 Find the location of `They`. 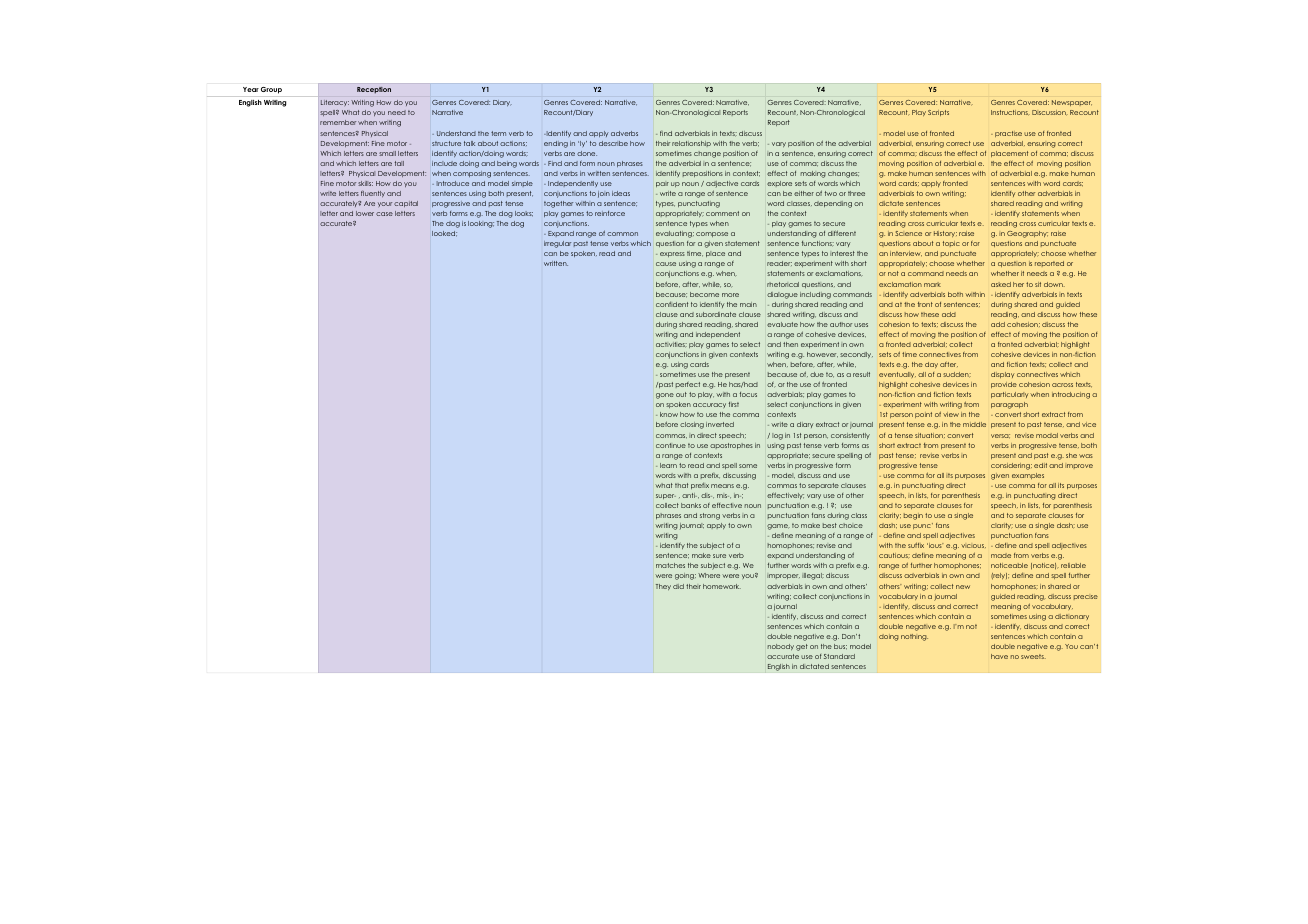

They is located at coordinates (663, 587).
